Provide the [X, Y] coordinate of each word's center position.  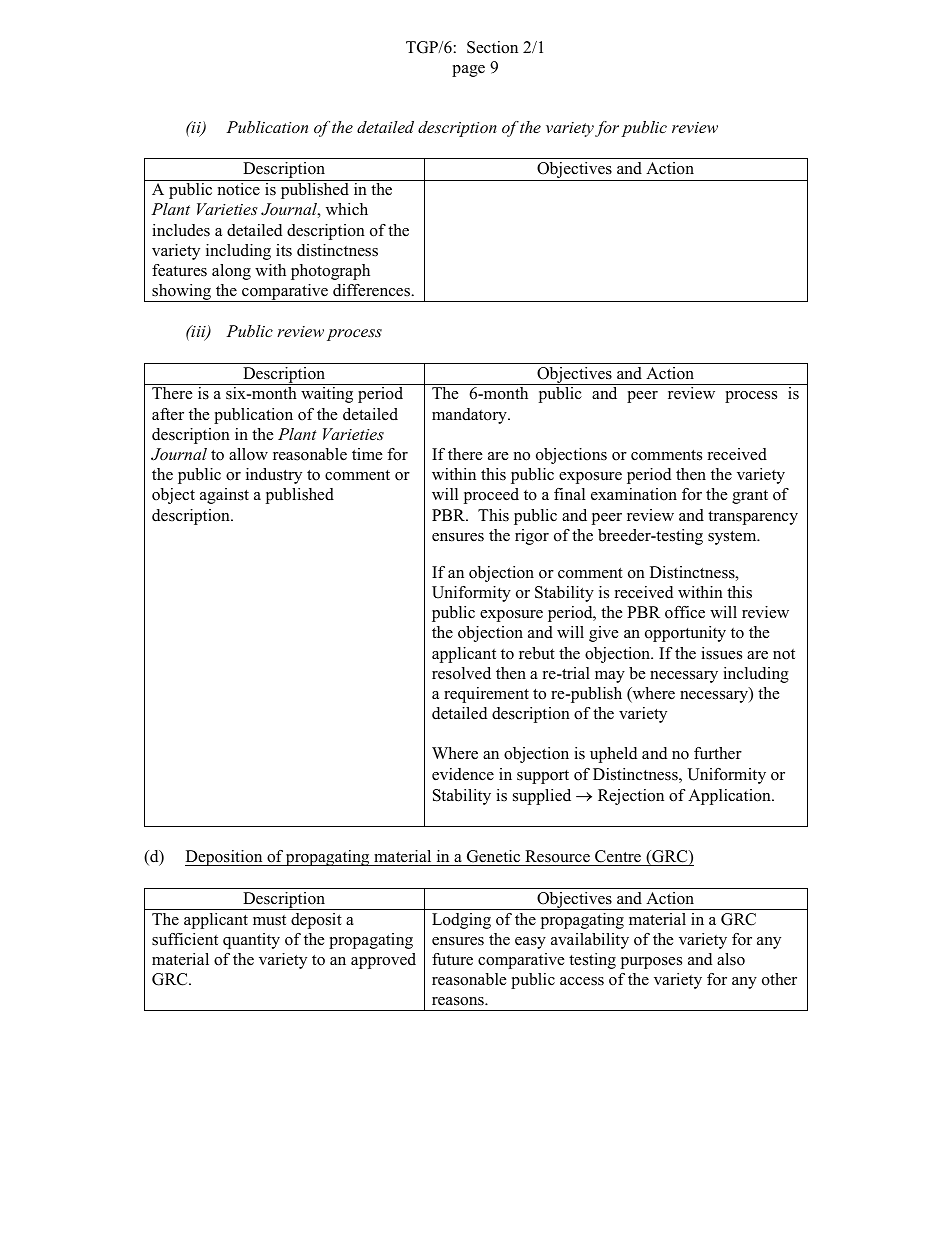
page [468, 71]
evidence [463, 774]
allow [248, 454]
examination [634, 494]
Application [730, 797]
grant [750, 497]
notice [239, 189]
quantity [251, 941]
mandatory [470, 416]
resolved [461, 673]
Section [492, 47]
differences [373, 290]
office [685, 612]
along [231, 272]
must [269, 920]
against [224, 496]
